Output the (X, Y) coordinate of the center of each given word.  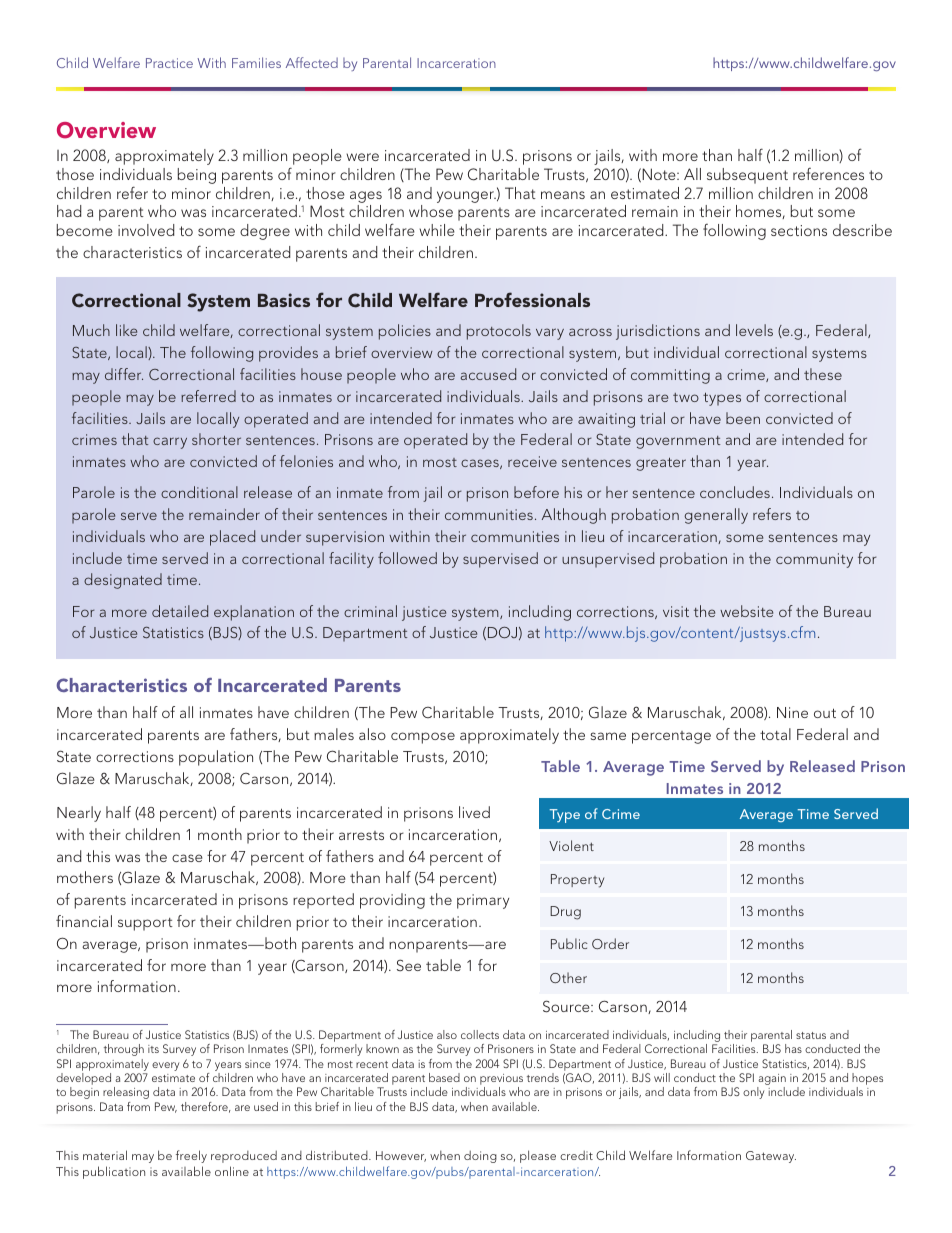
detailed (180, 611)
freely (191, 1156)
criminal (370, 611)
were (362, 157)
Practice (169, 63)
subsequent (747, 176)
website (746, 611)
